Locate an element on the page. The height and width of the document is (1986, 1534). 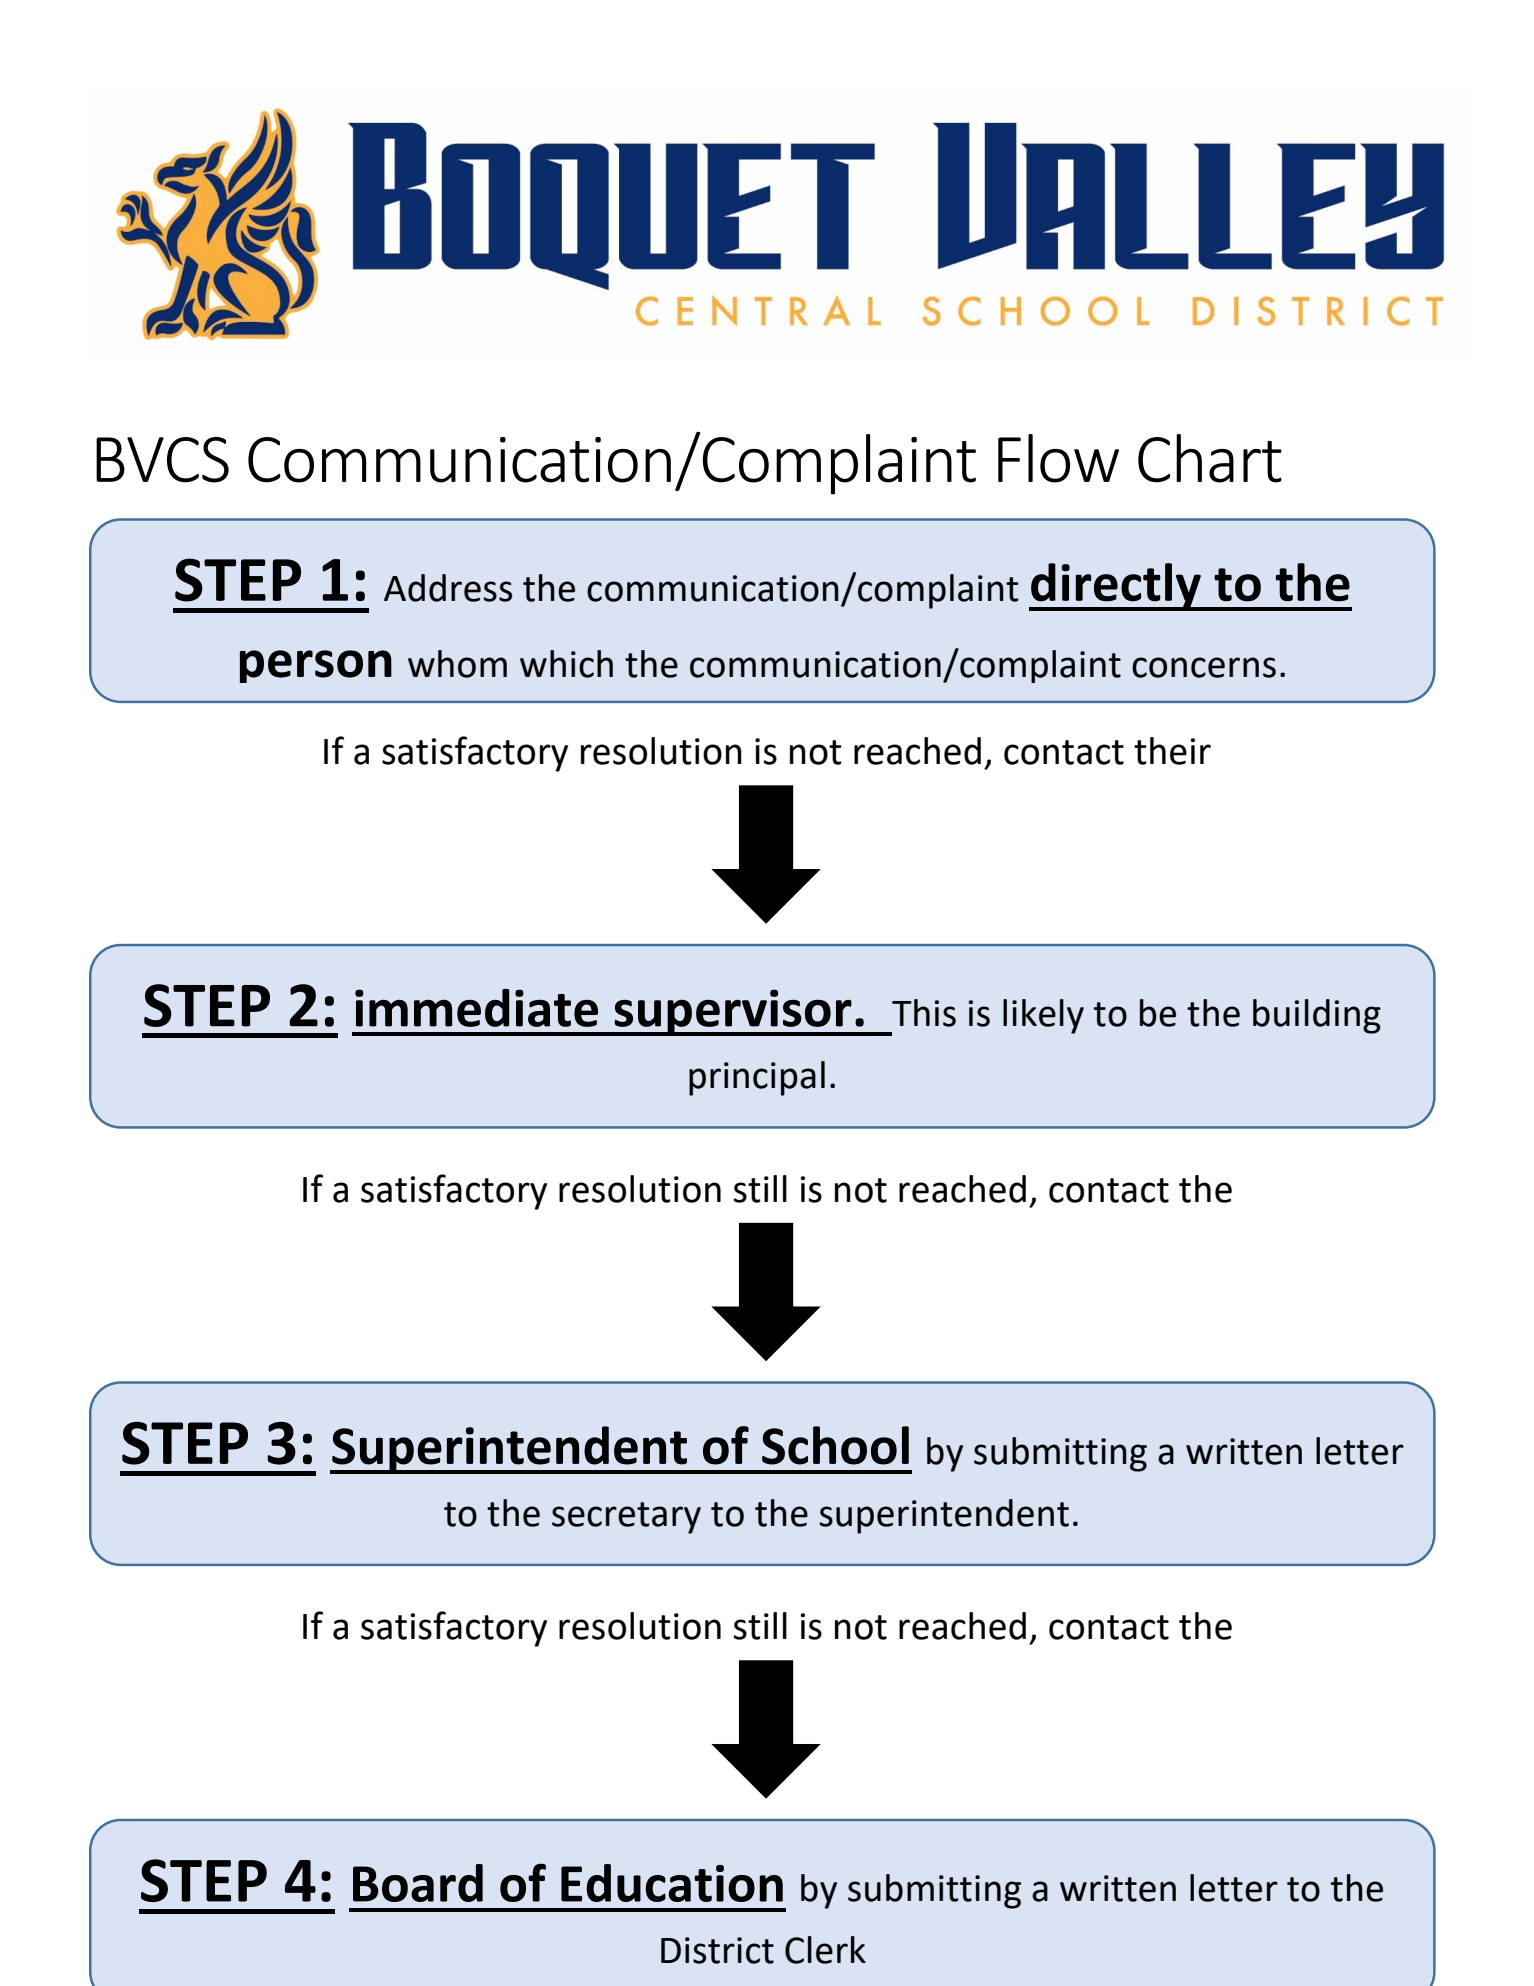
Clerk is located at coordinates (825, 1950).
